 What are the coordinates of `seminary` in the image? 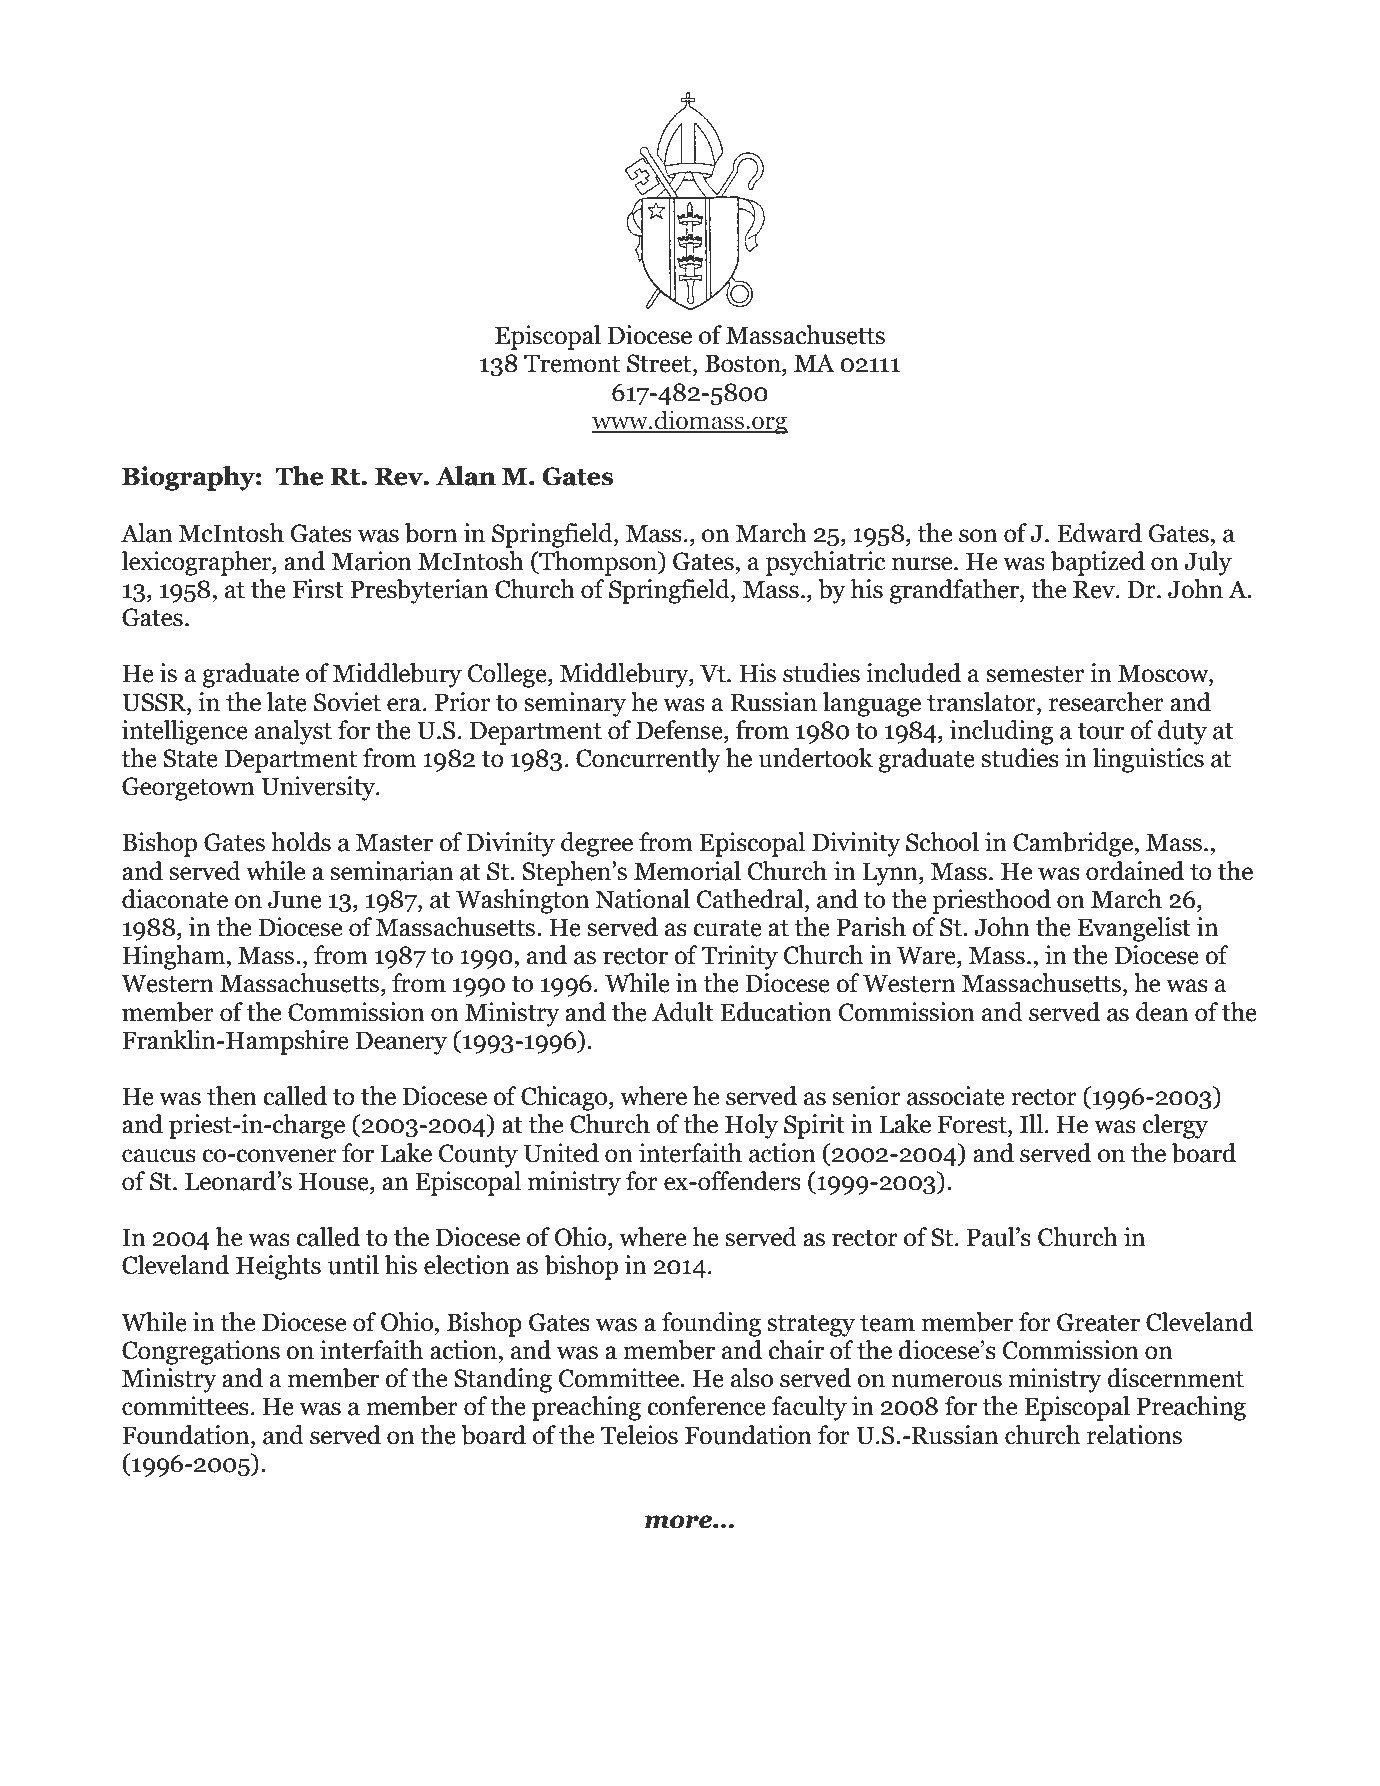 It's located at (575, 704).
